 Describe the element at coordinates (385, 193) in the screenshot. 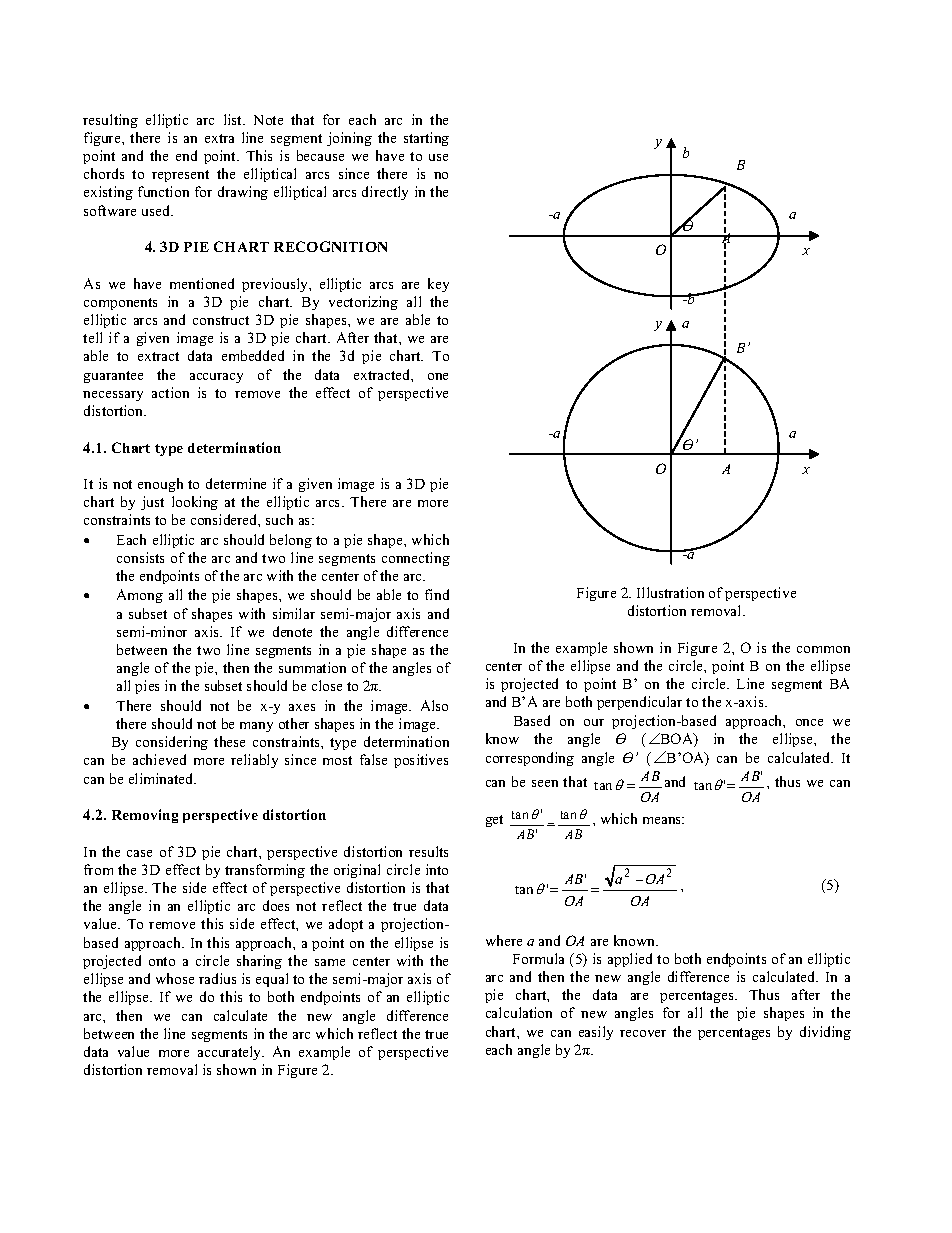

I see `directly` at that location.
